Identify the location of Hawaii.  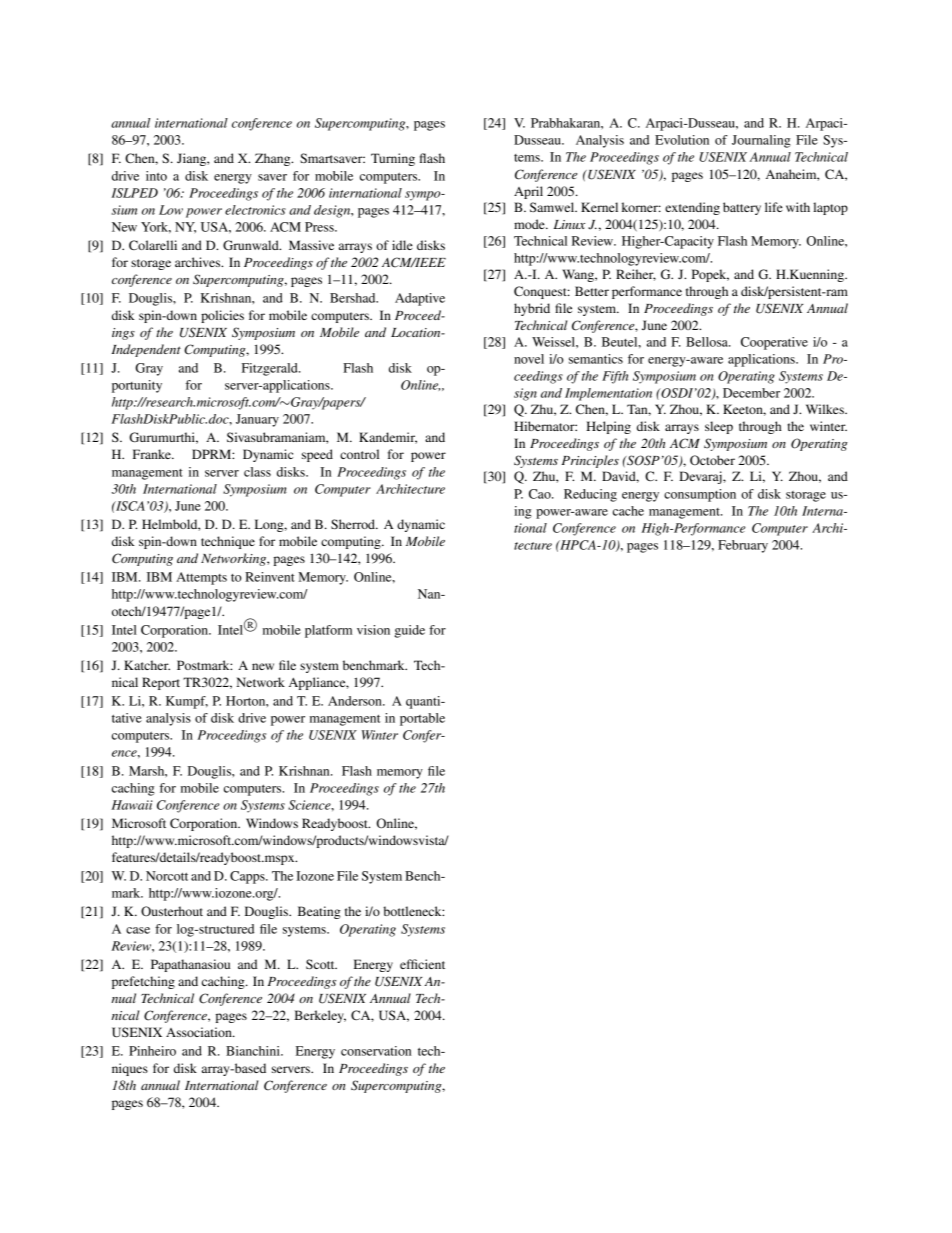
(132, 805).
